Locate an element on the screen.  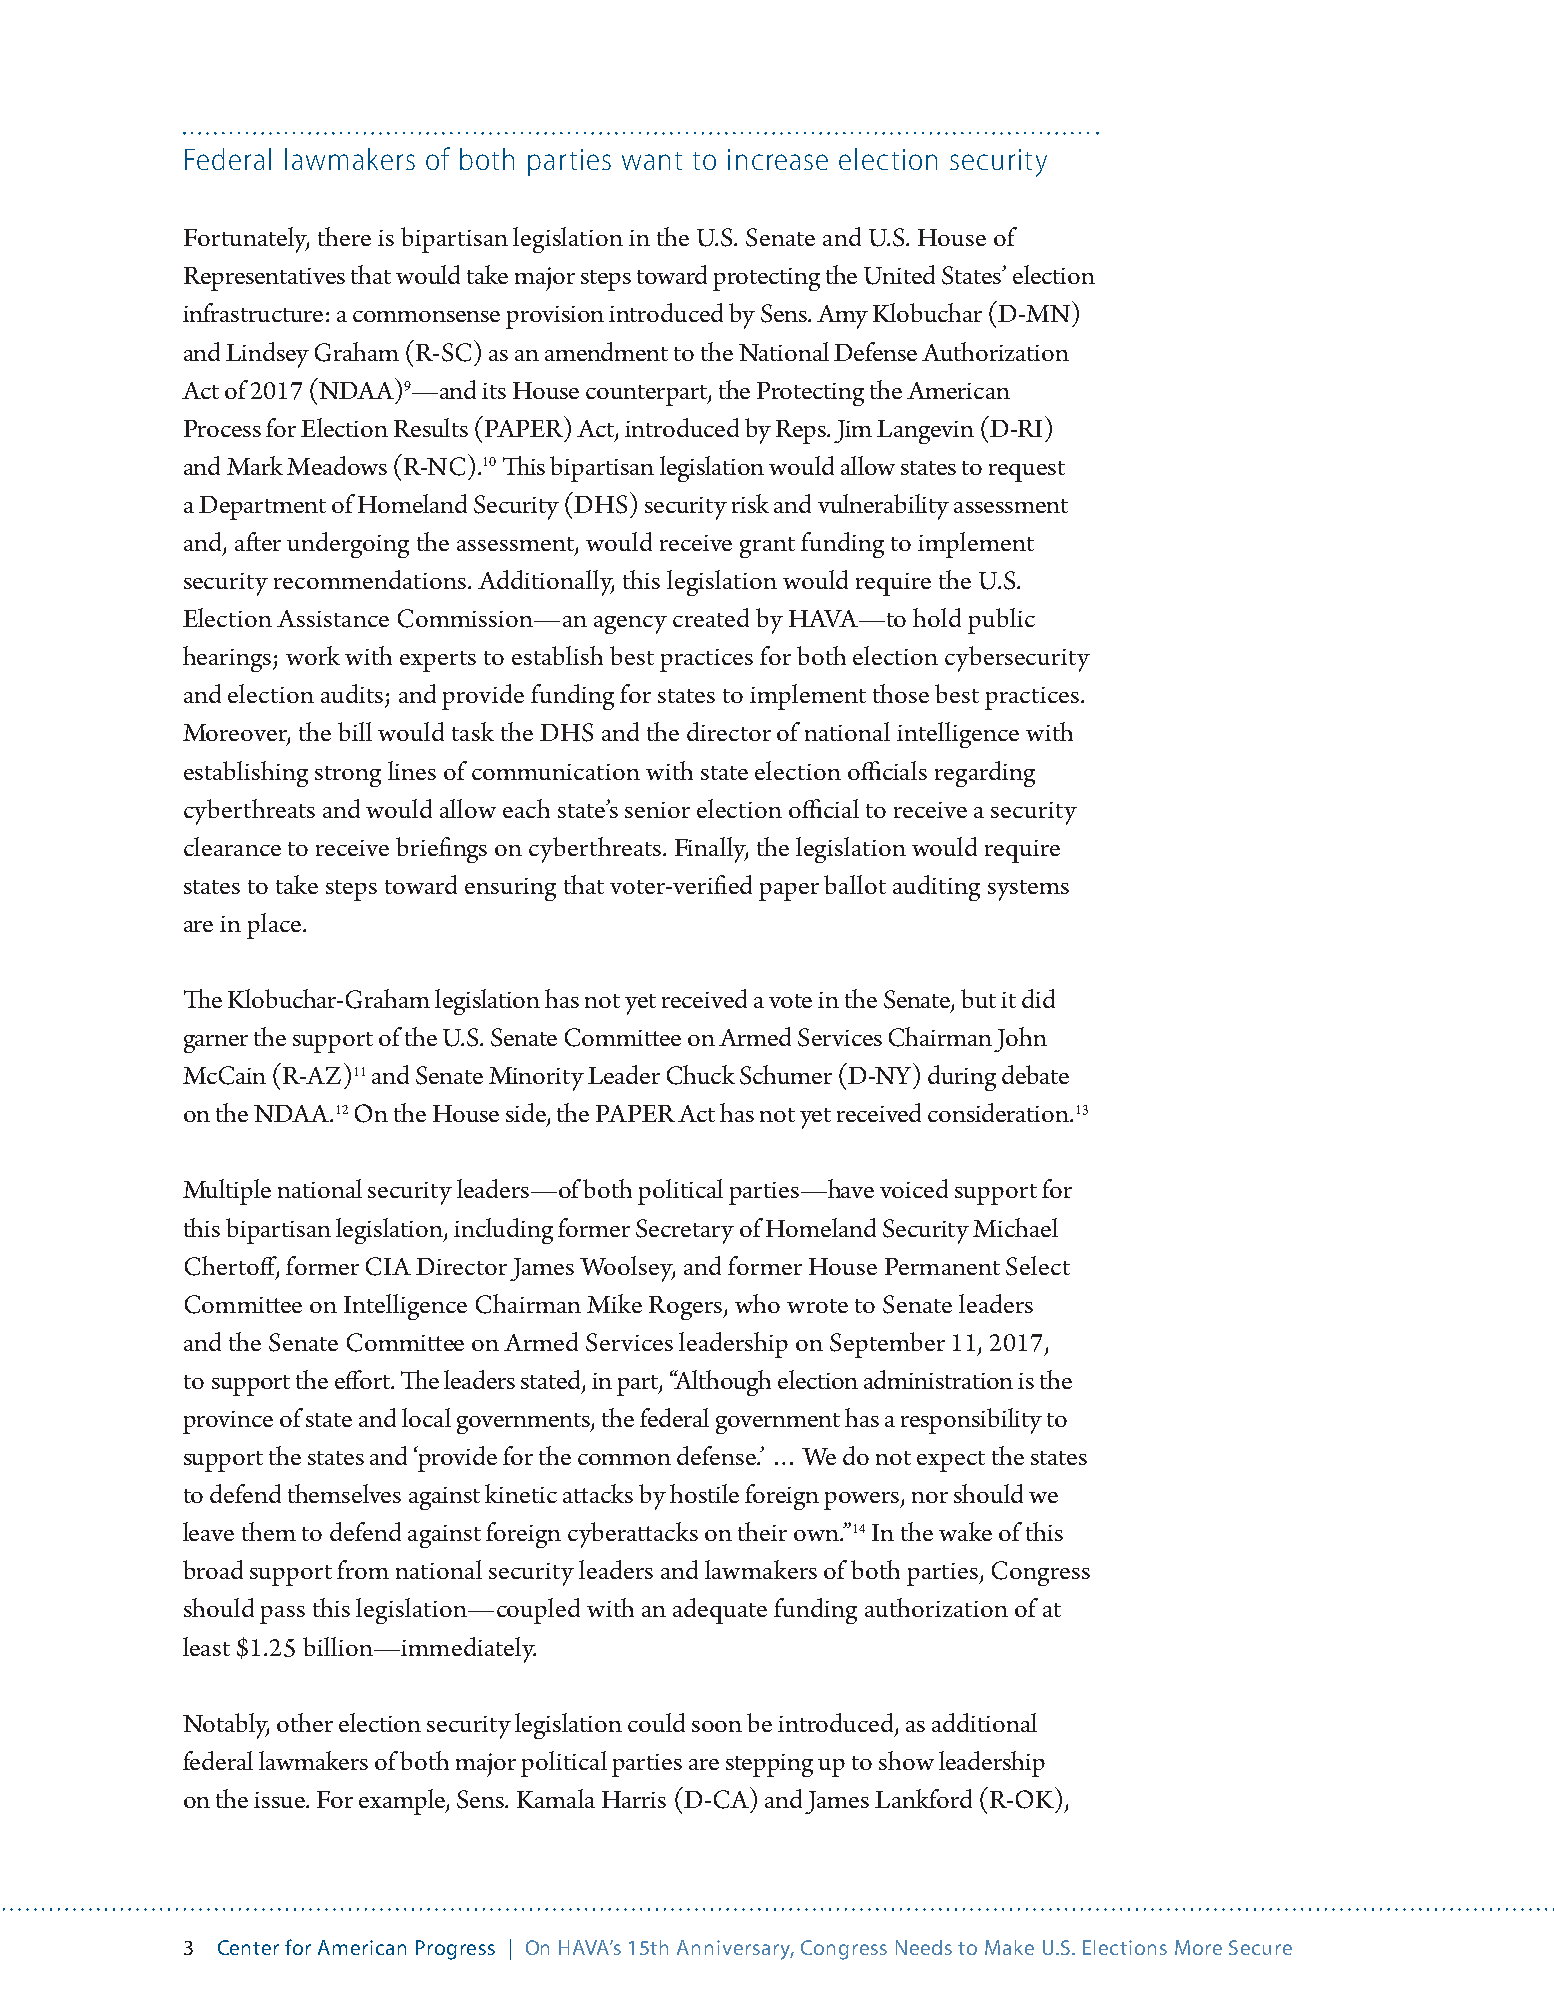
United is located at coordinates (899, 275).
